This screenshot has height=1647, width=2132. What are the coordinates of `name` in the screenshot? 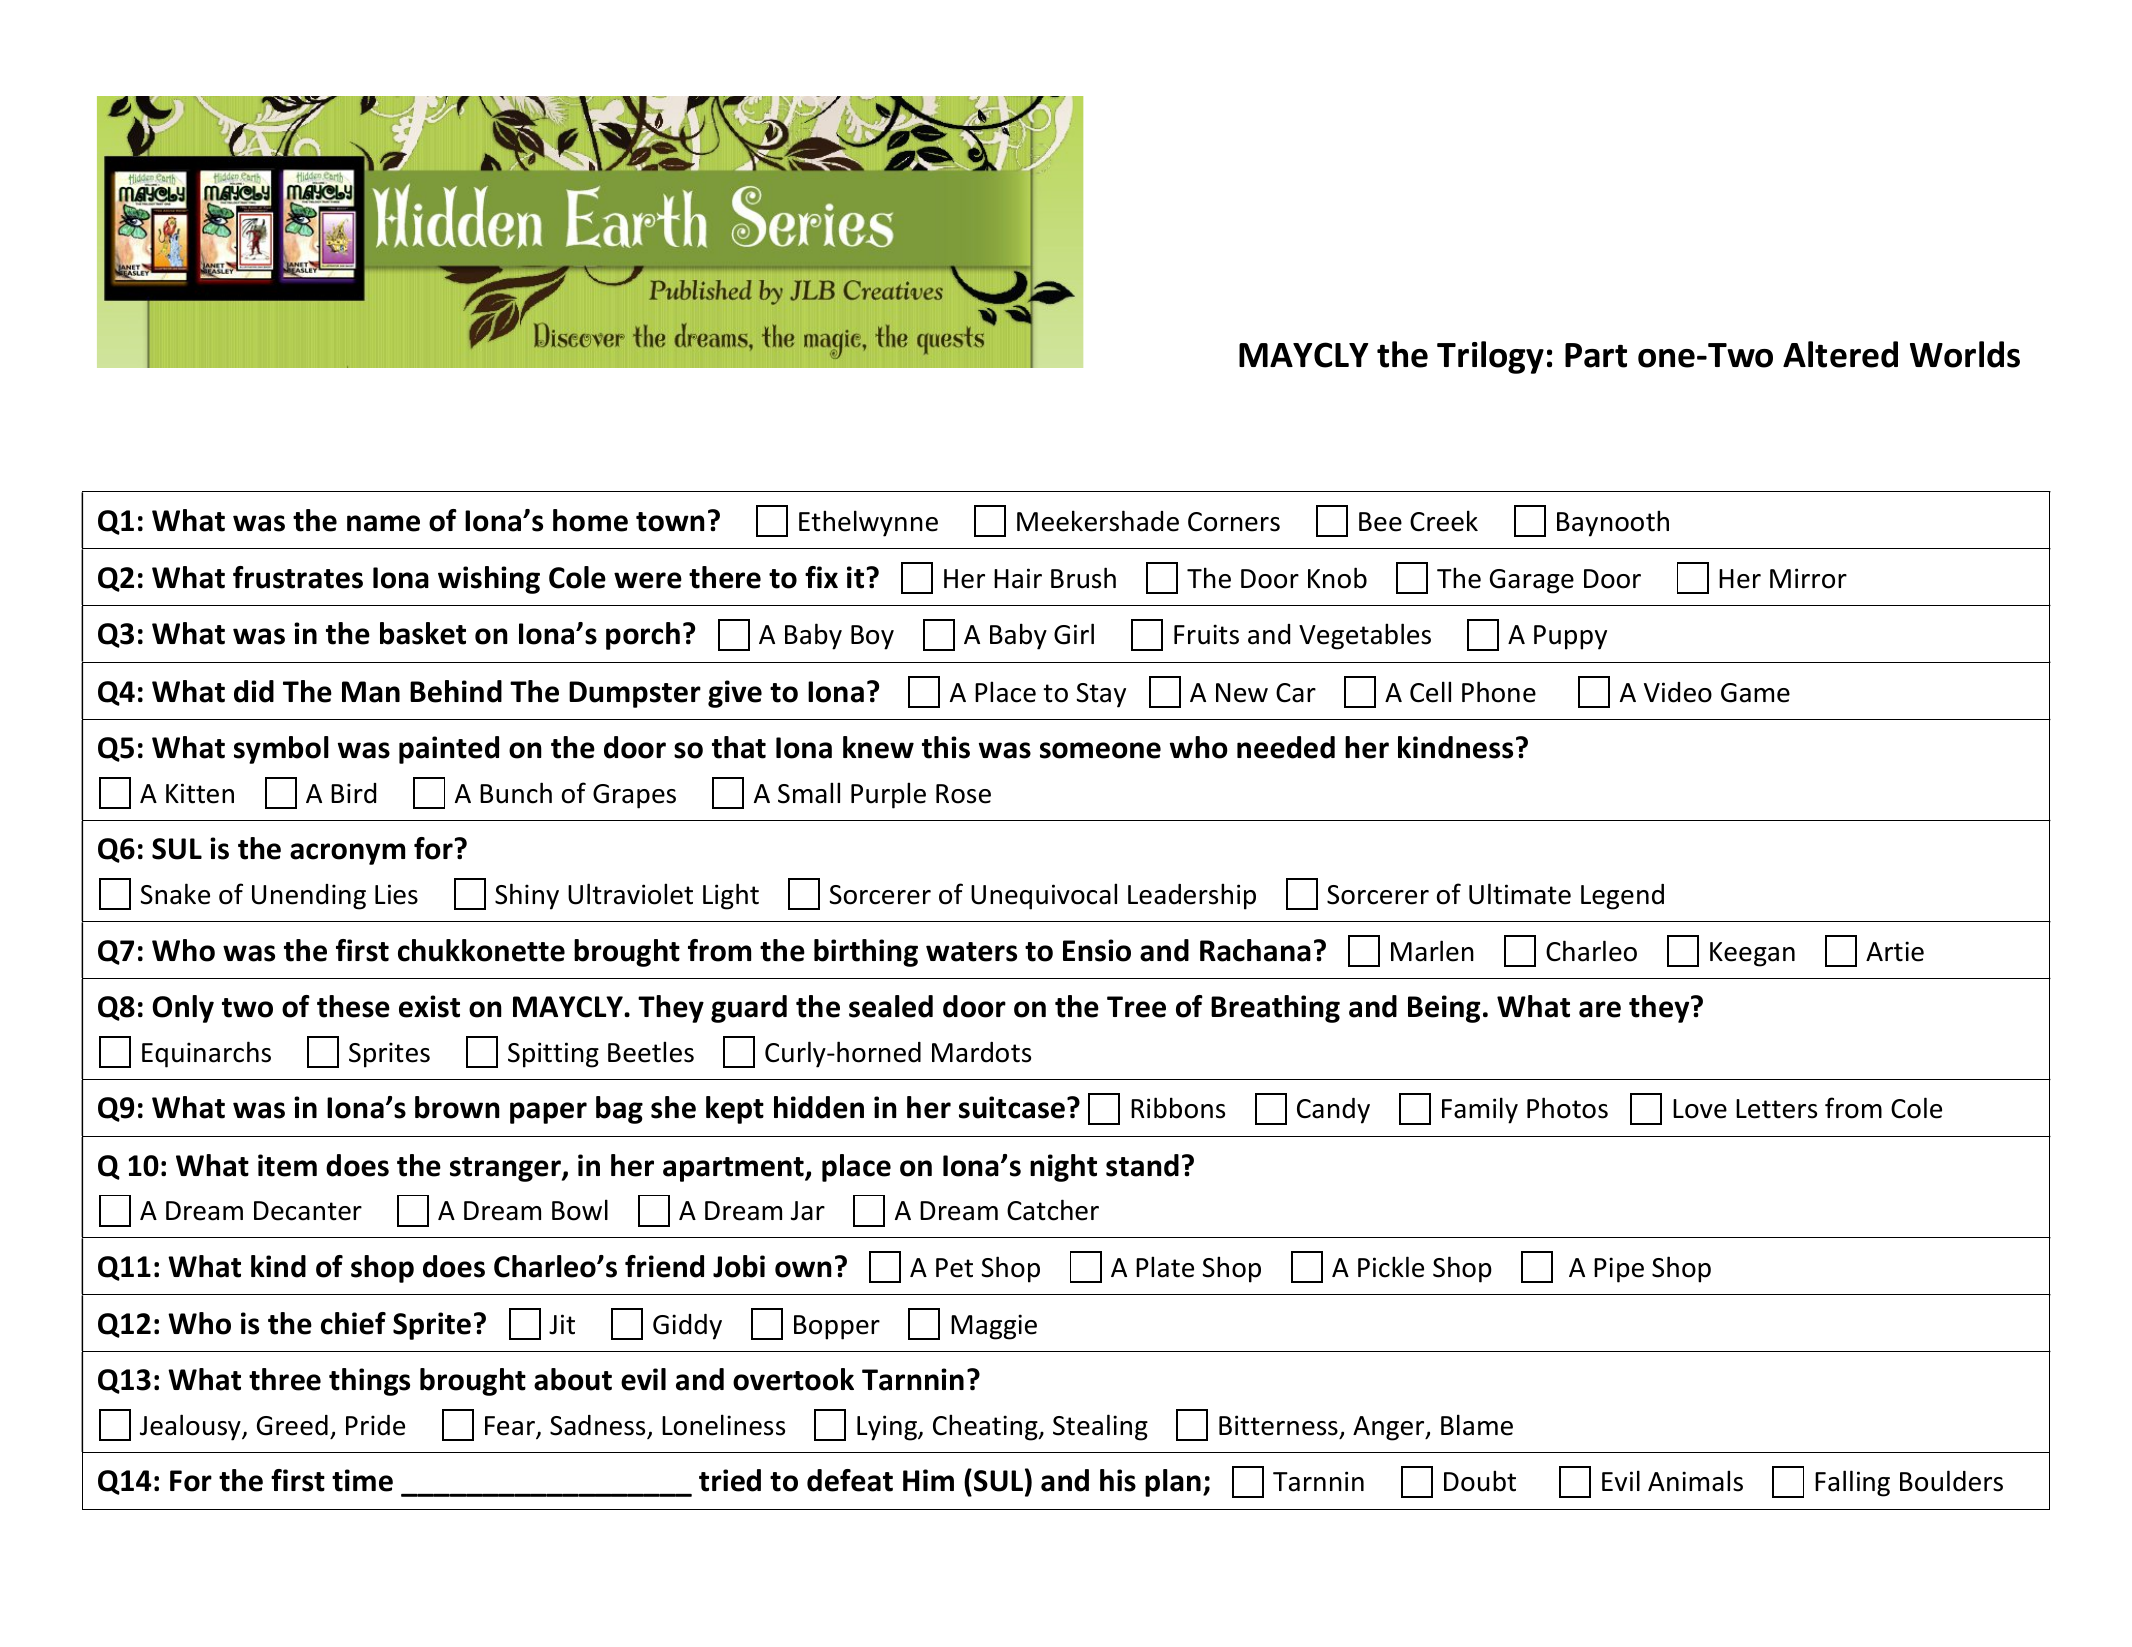 It's located at (383, 523).
